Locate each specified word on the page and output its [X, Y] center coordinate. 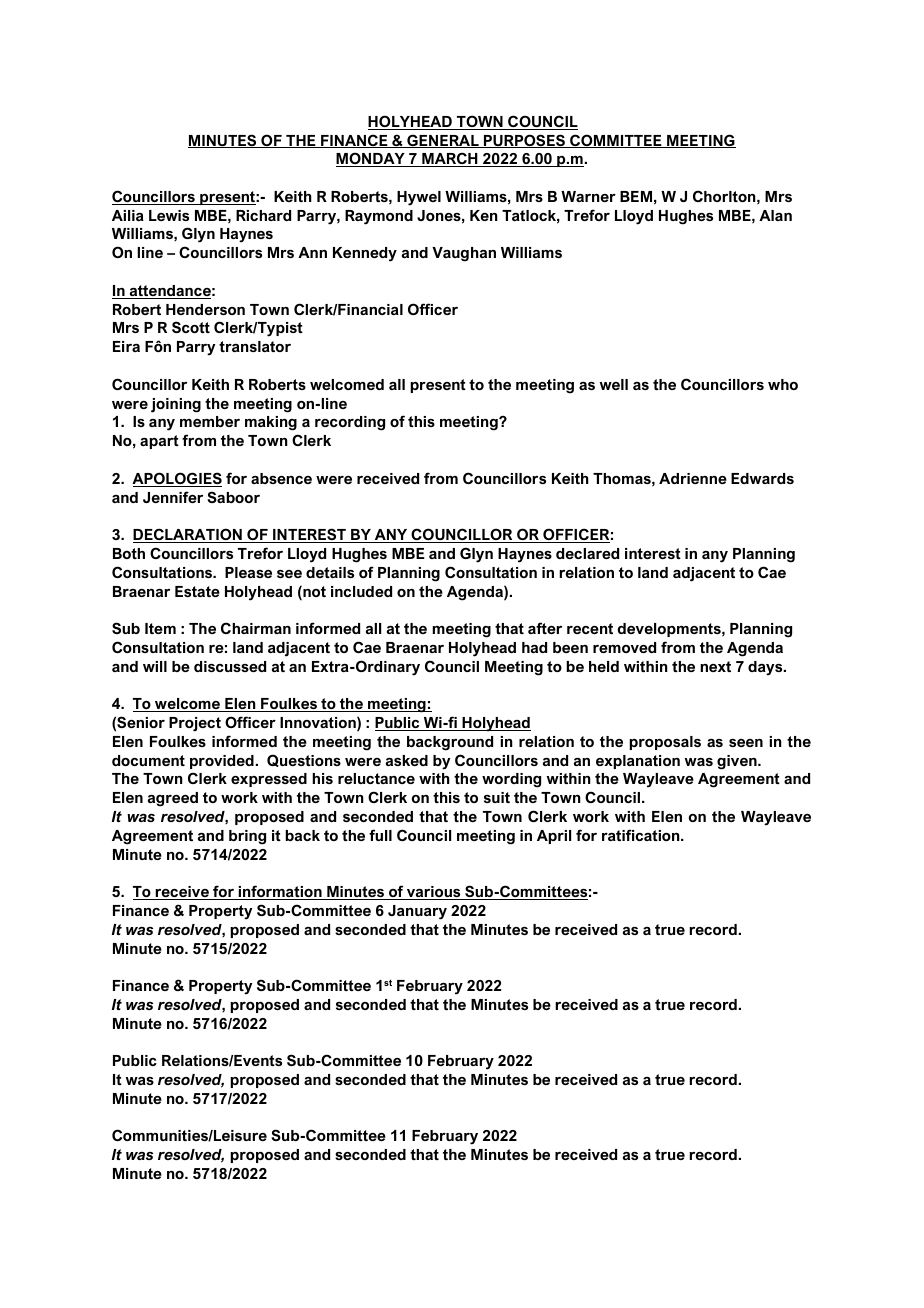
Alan [775, 215]
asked [407, 760]
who [783, 384]
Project [195, 724]
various [434, 893]
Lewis [169, 215]
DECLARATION [188, 535]
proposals [665, 743]
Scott [191, 327]
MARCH [450, 159]
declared [587, 553]
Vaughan [464, 254]
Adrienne [693, 478]
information [280, 892]
